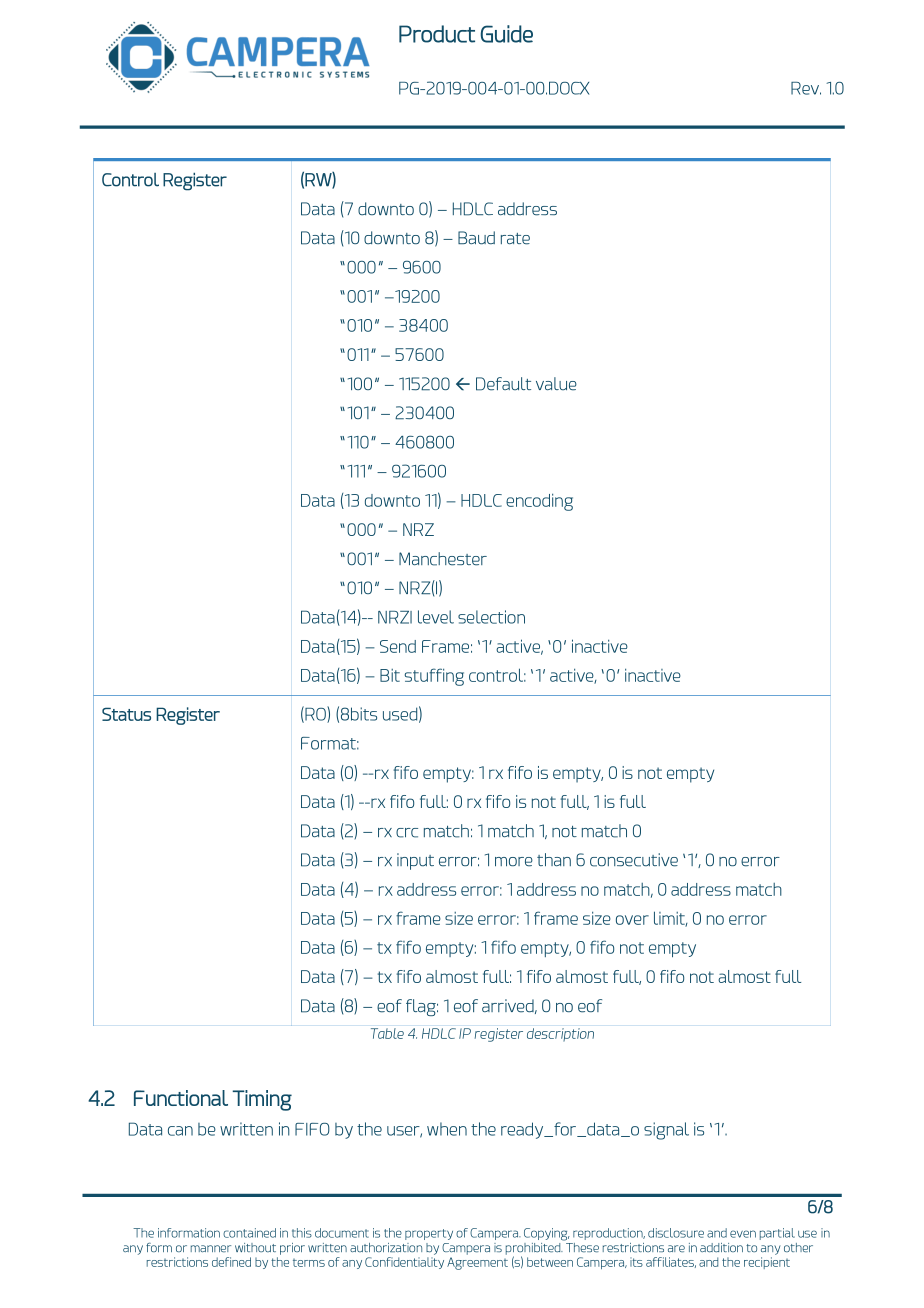 This document has height=1308, width=924. I want to click on property, so click(429, 1234).
